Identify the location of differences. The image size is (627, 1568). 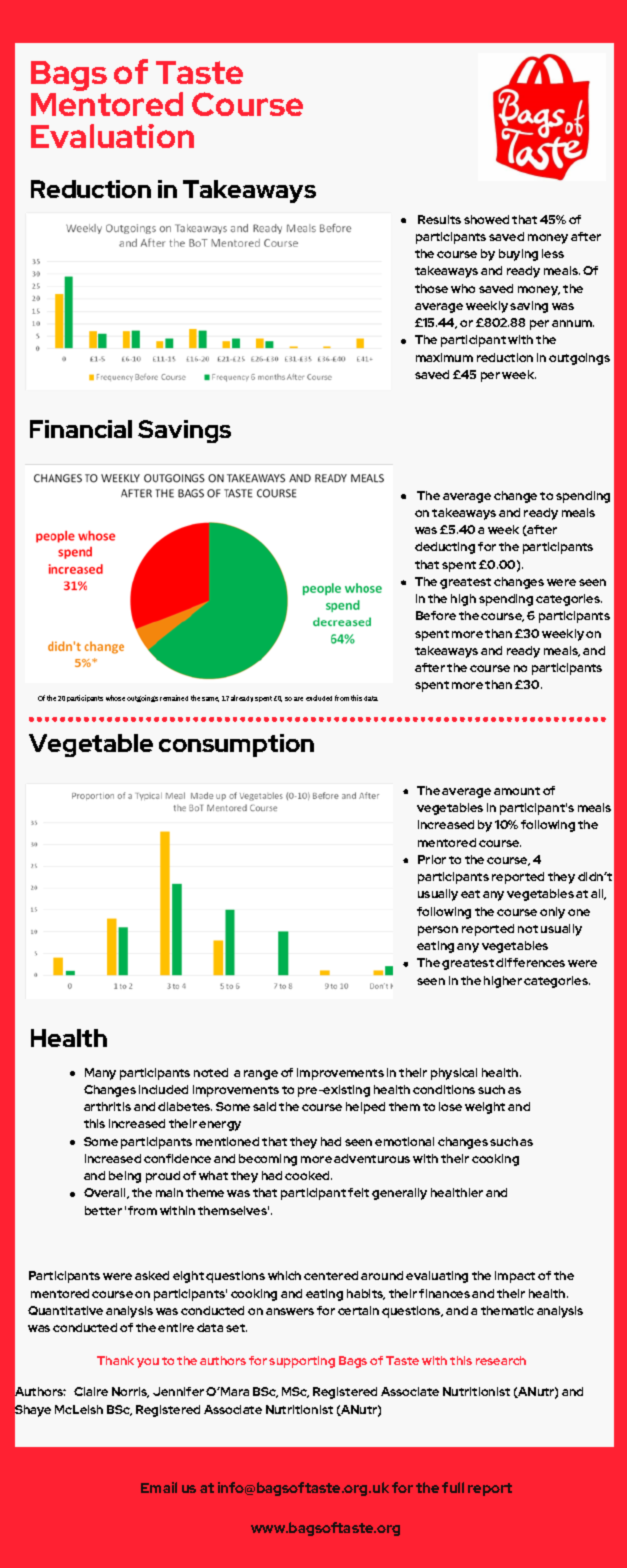
(530, 962).
